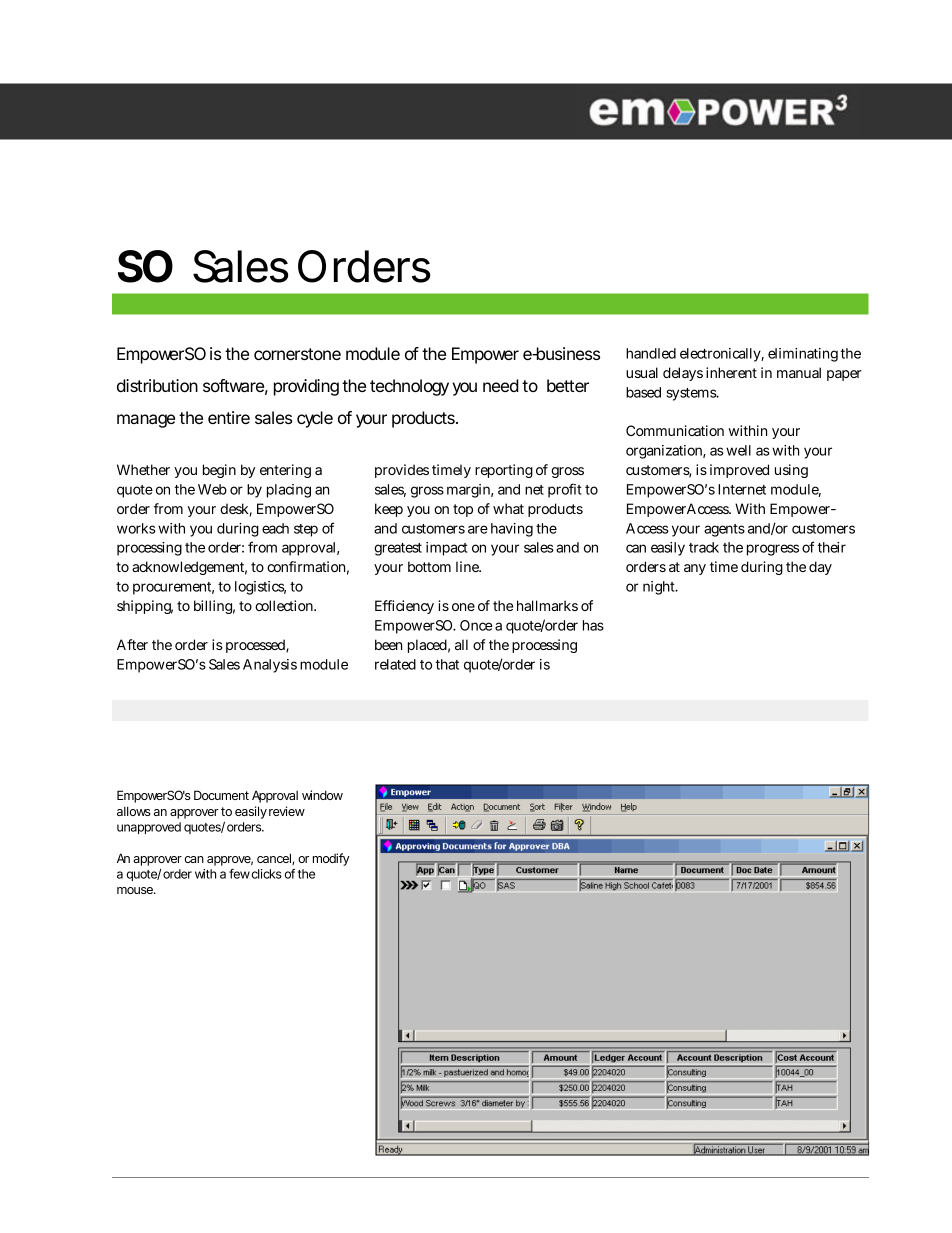  I want to click on has, so click(593, 625).
